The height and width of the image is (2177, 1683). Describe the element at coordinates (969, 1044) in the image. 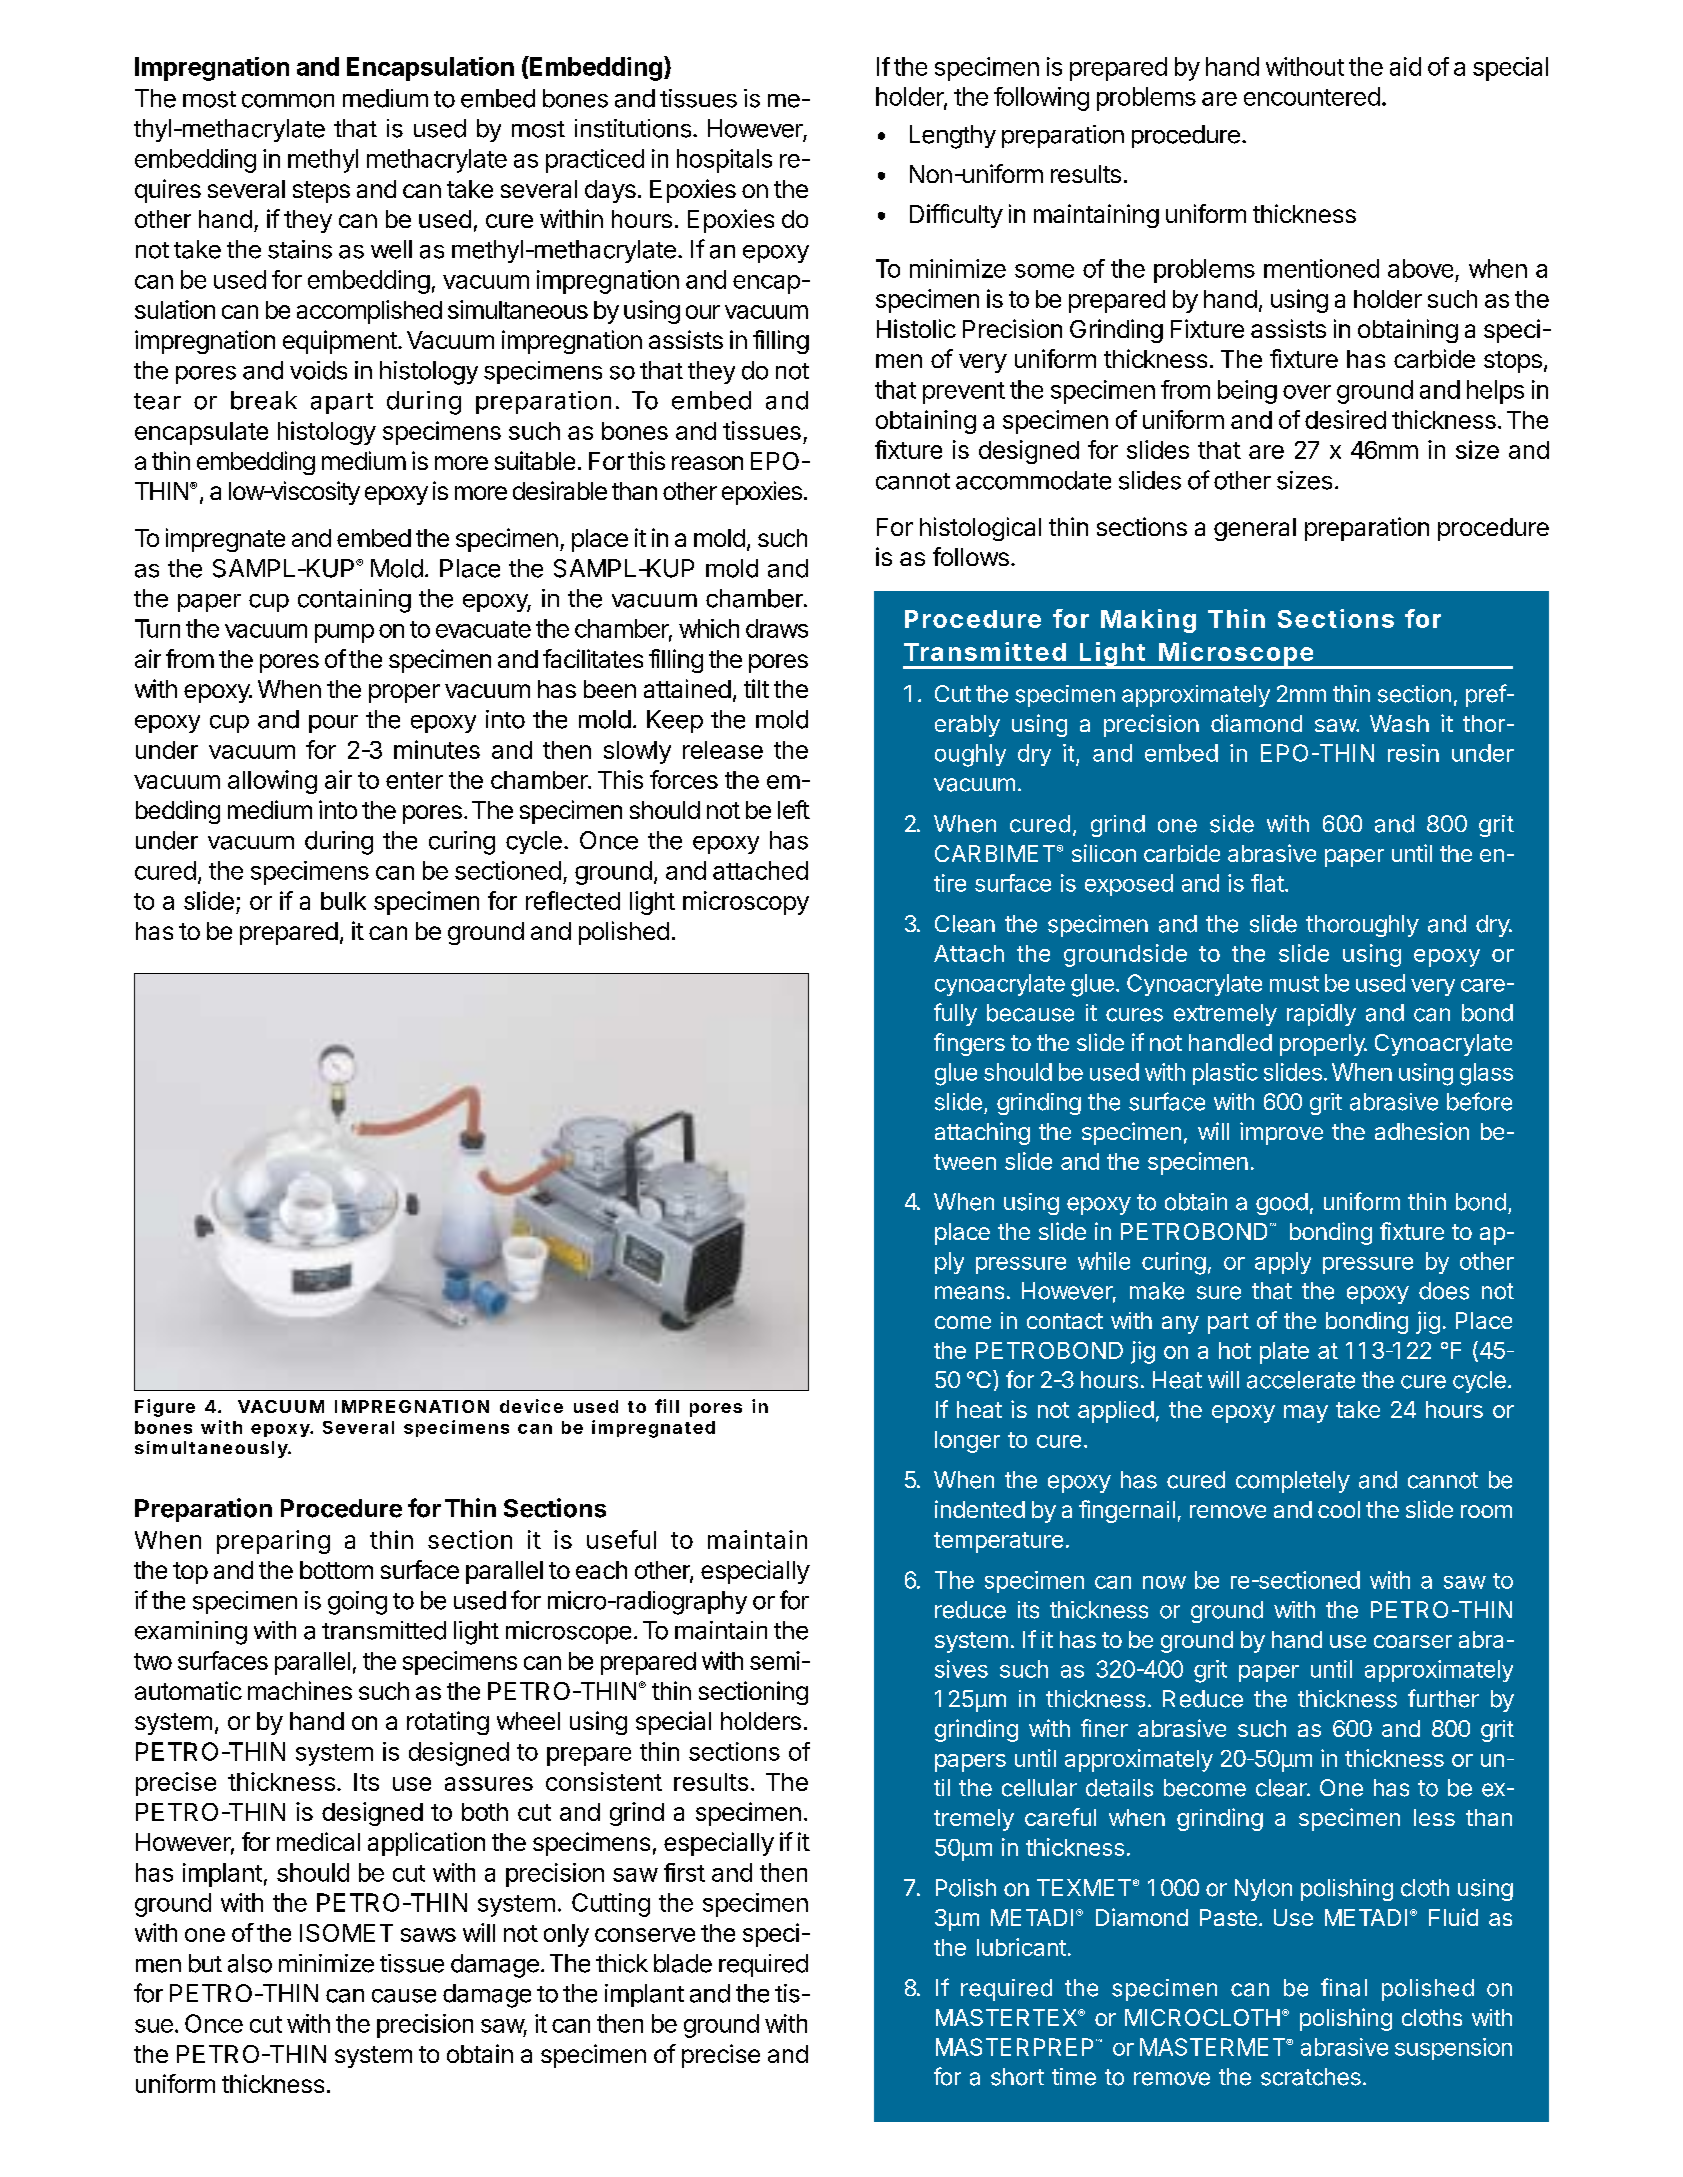

I see `fingers` at that location.
